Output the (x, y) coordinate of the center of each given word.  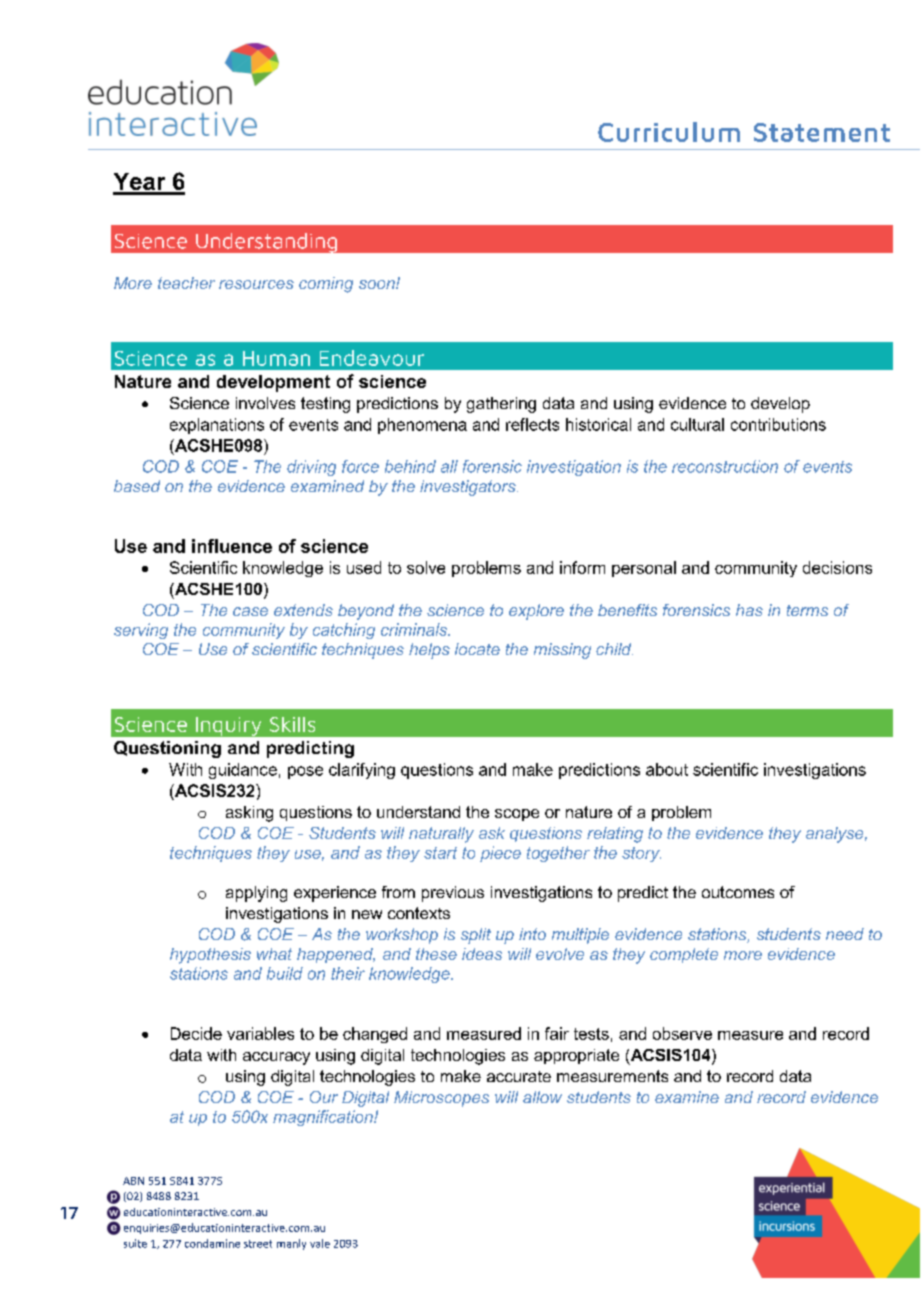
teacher (186, 283)
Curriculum (669, 132)
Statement (822, 132)
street (258, 1244)
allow (542, 1097)
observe (682, 1033)
